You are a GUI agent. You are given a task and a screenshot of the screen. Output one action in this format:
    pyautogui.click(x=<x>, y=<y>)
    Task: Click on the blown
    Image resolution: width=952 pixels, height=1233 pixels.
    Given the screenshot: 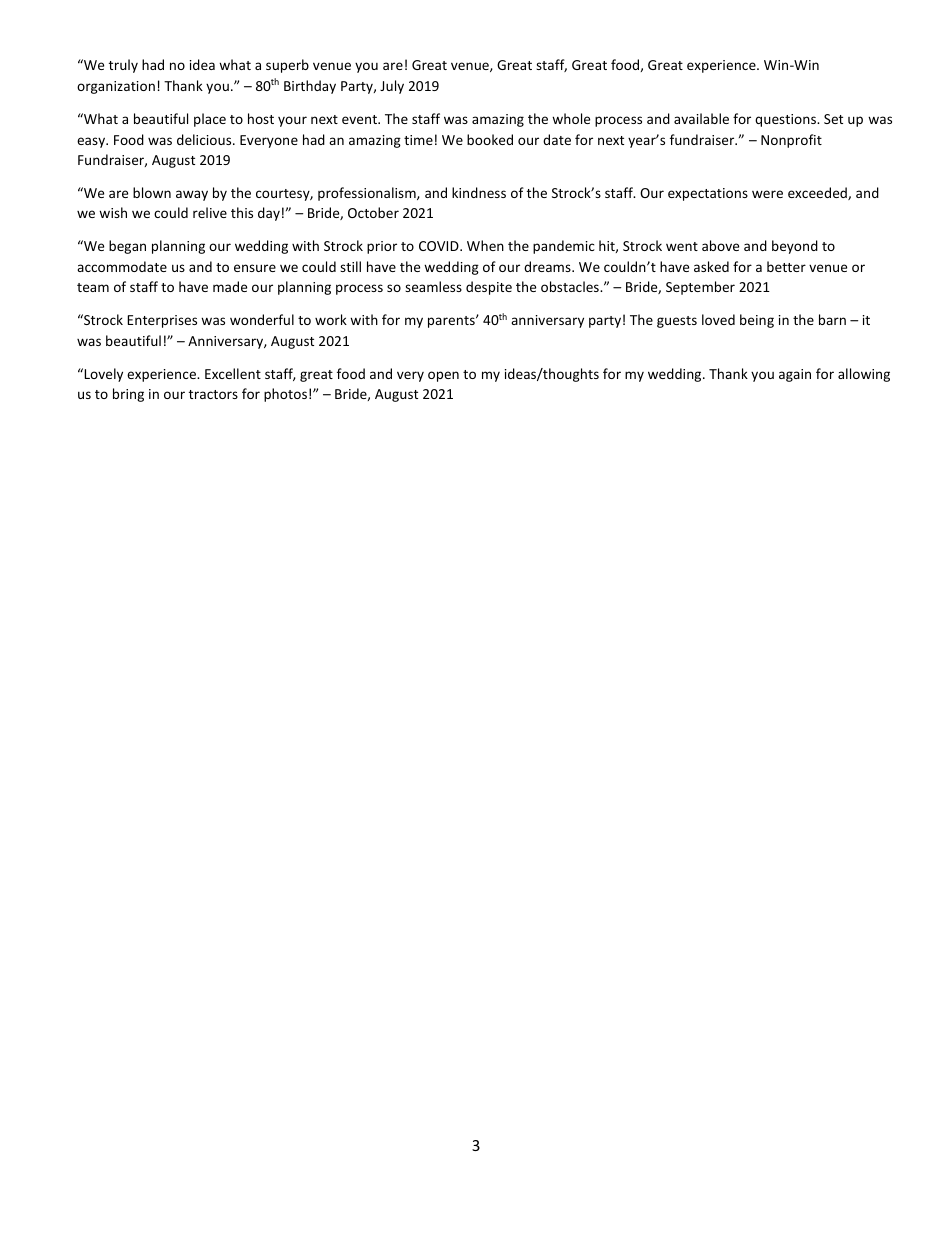 What is the action you would take?
    pyautogui.click(x=152, y=192)
